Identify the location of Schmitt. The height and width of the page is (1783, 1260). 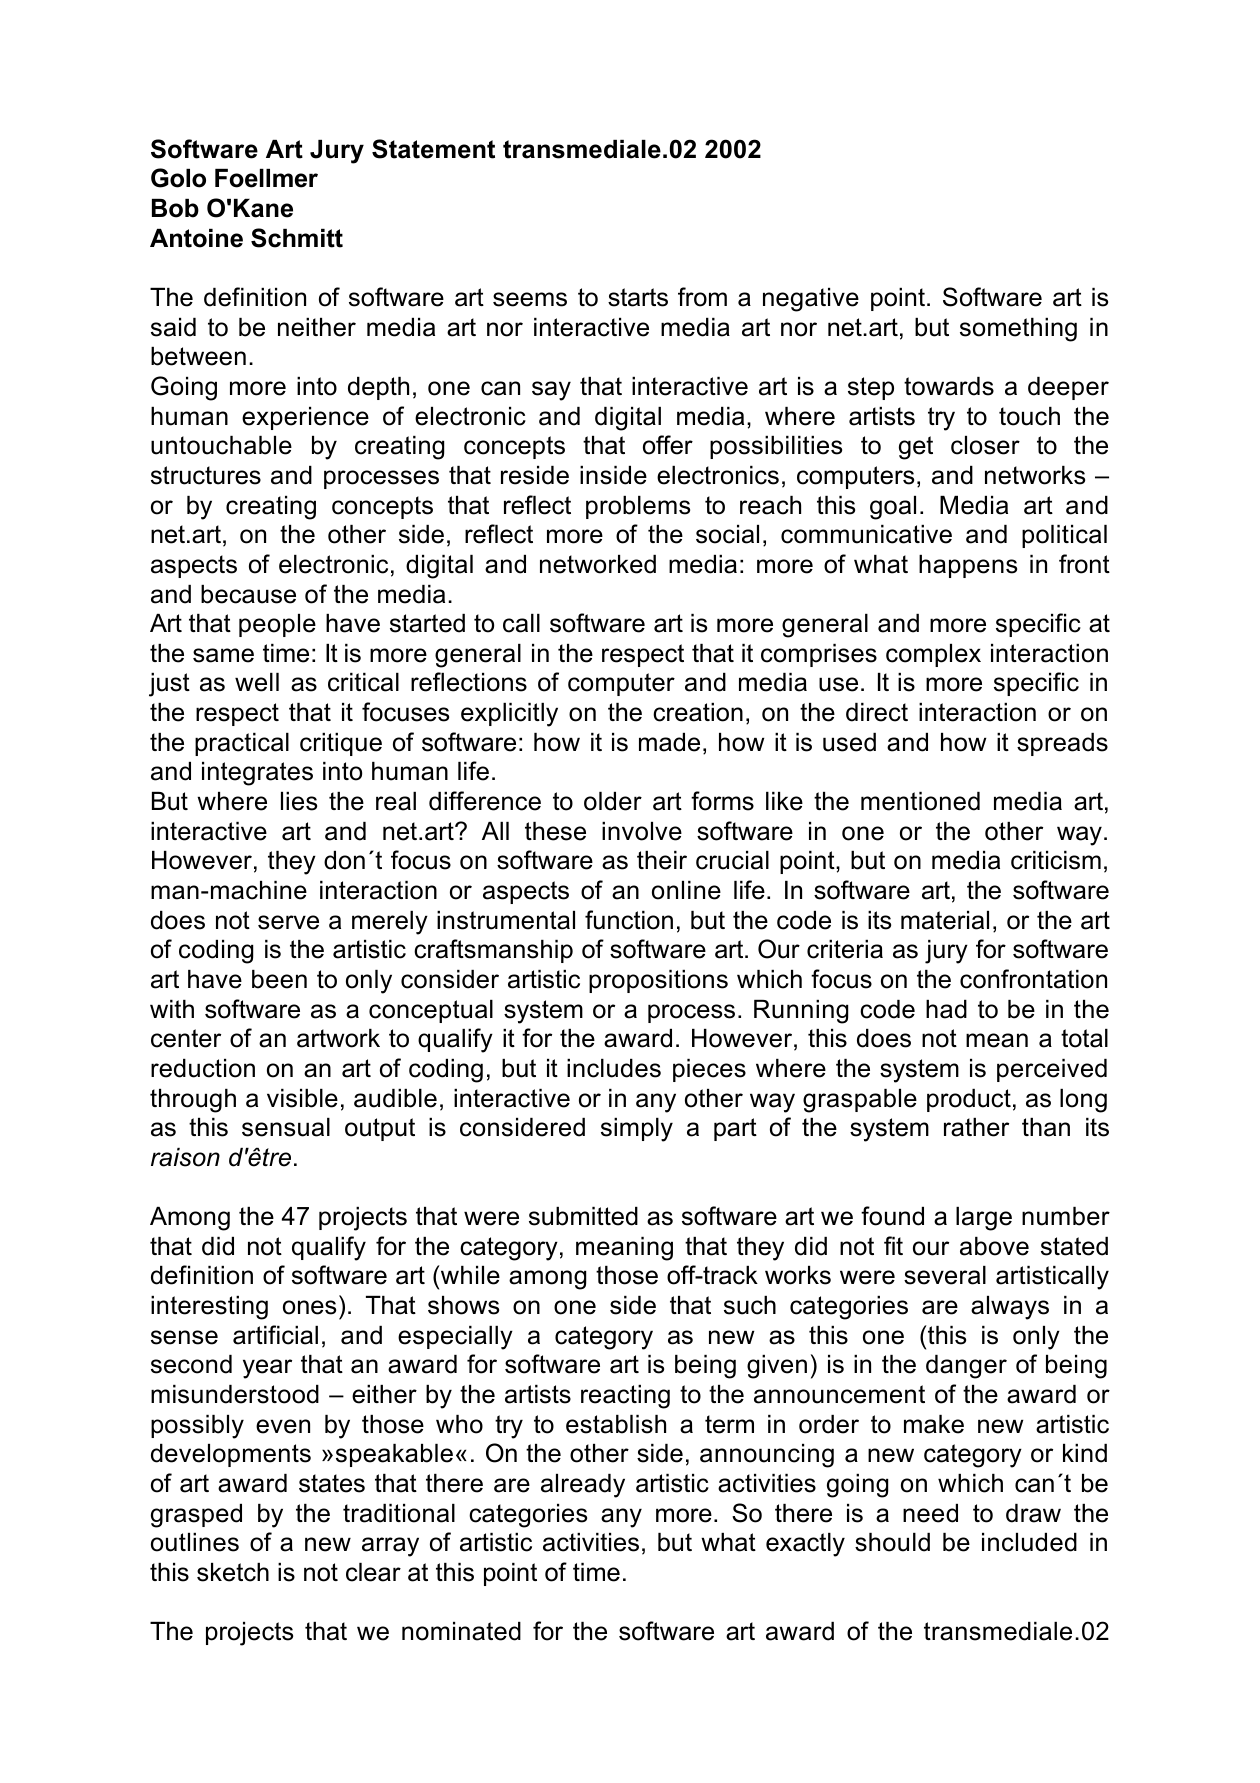
(297, 238).
